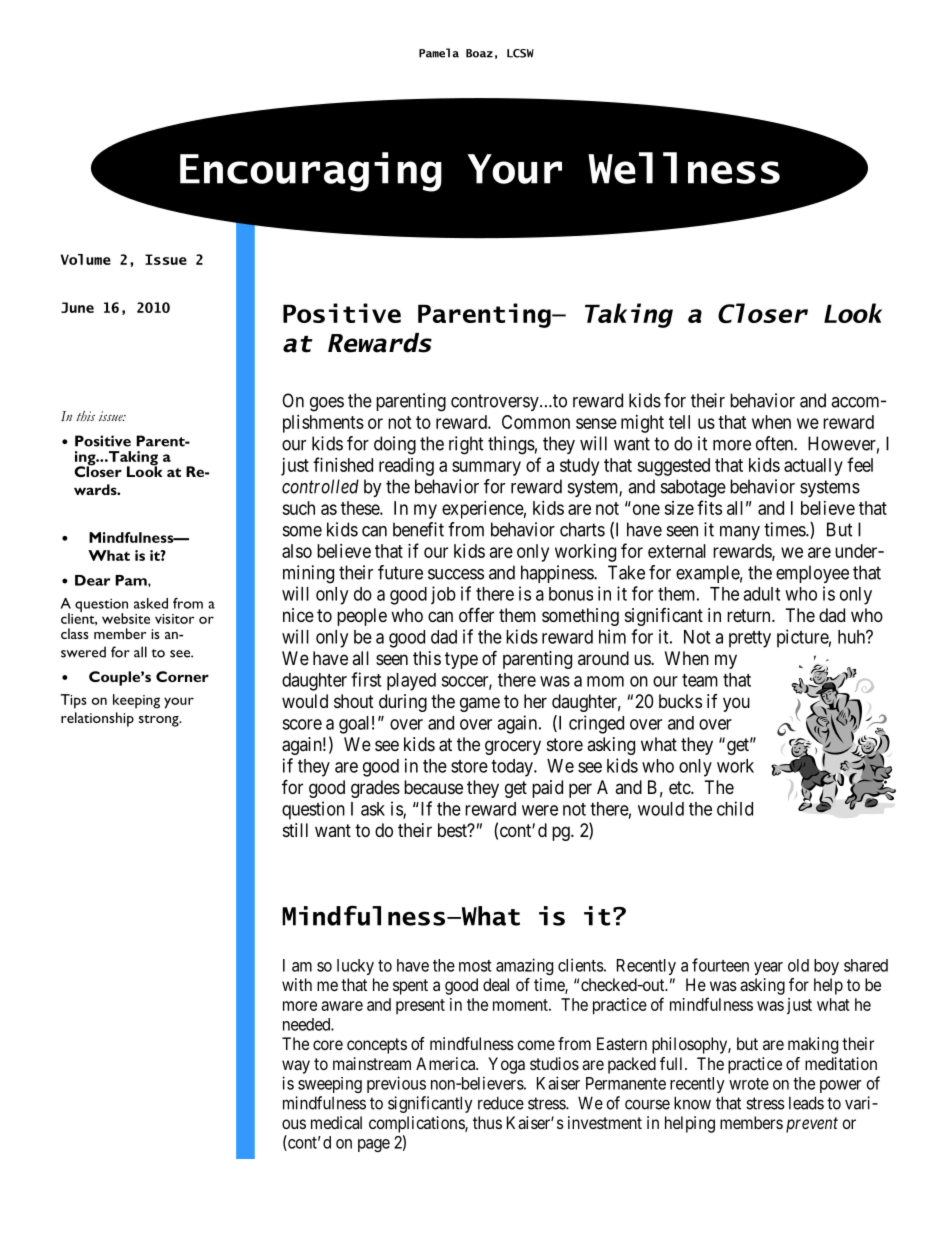  What do you see at coordinates (813, 467) in the screenshot?
I see `actually` at bounding box center [813, 467].
